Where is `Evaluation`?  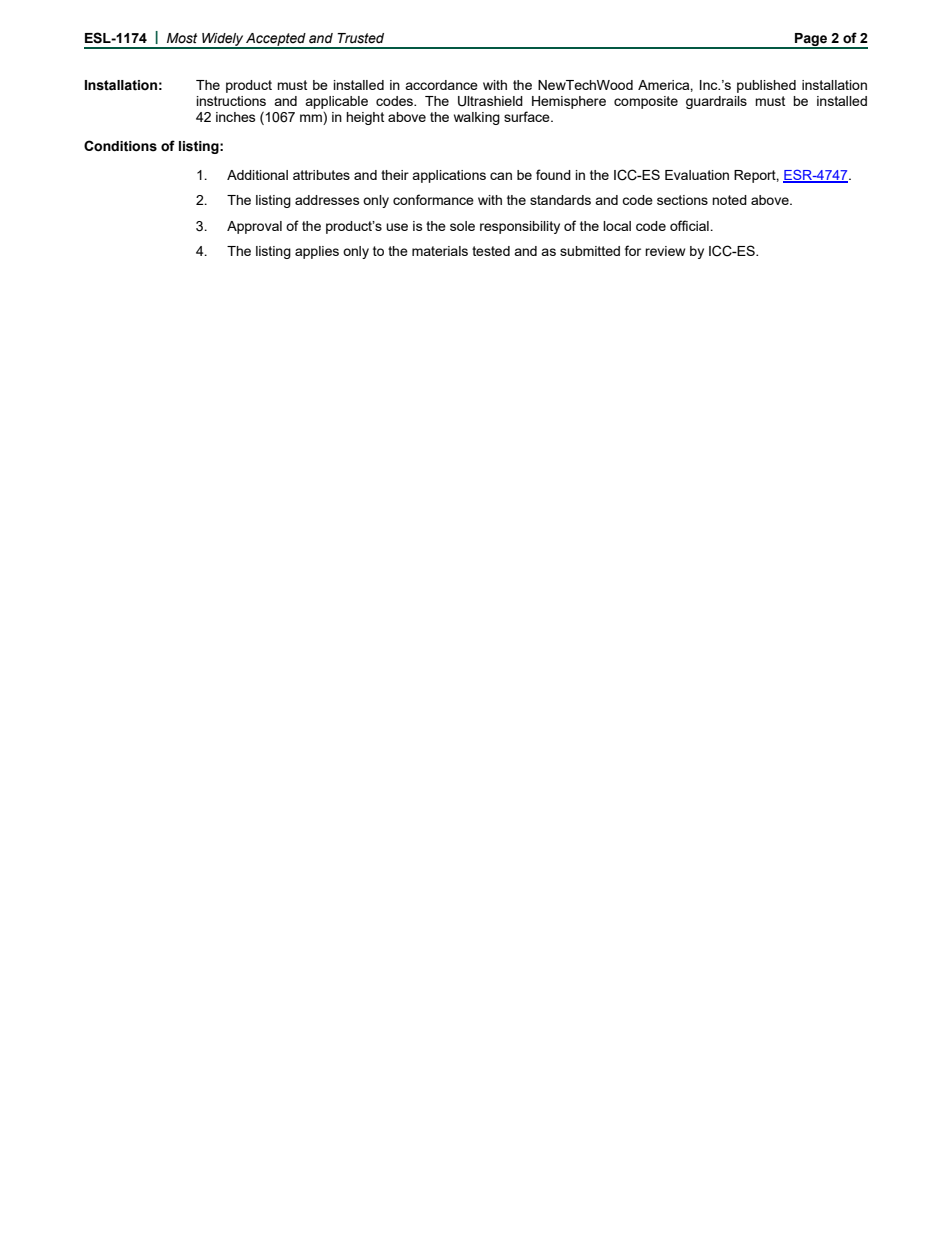 Evaluation is located at coordinates (697, 175).
